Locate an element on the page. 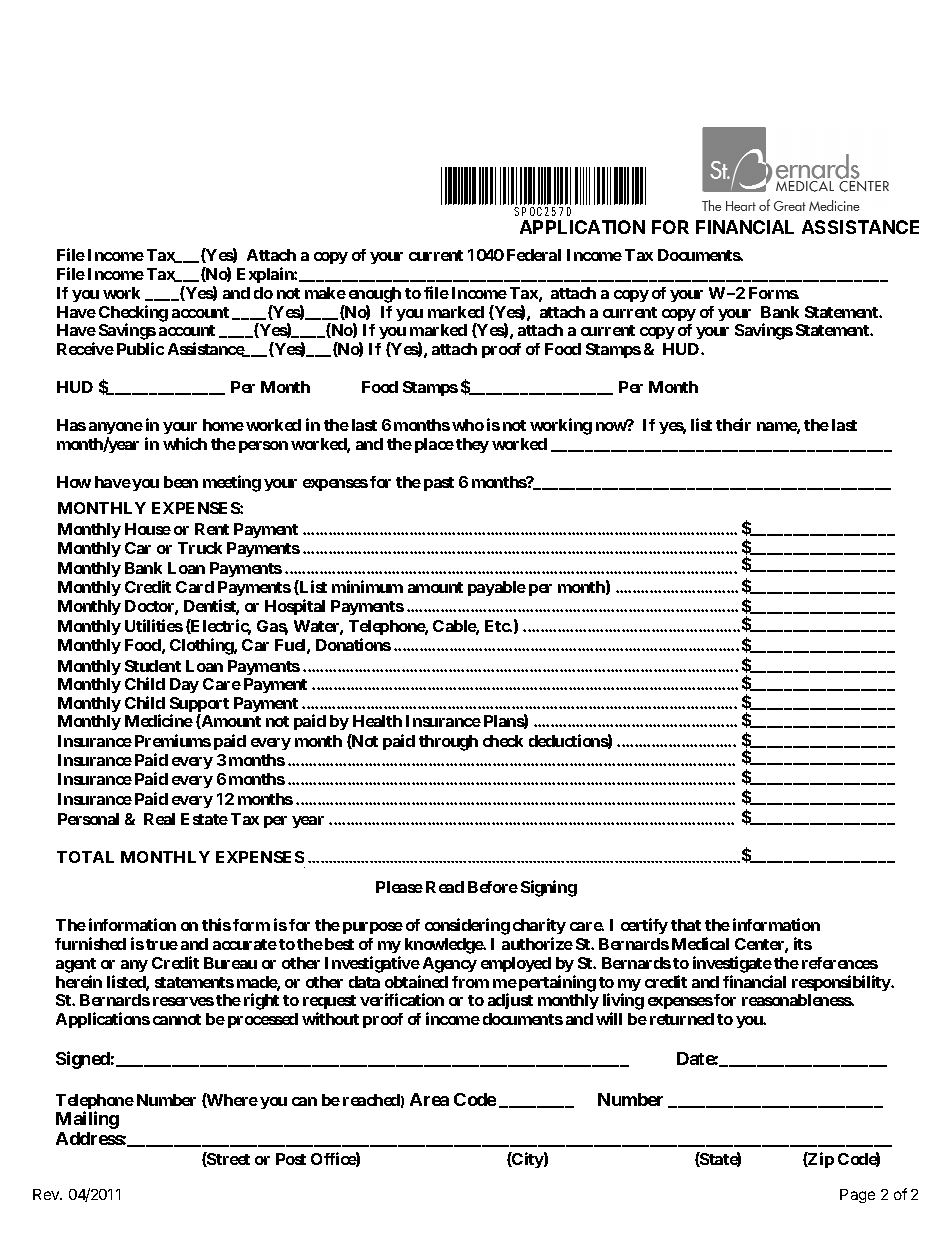  Signing is located at coordinates (549, 888).
